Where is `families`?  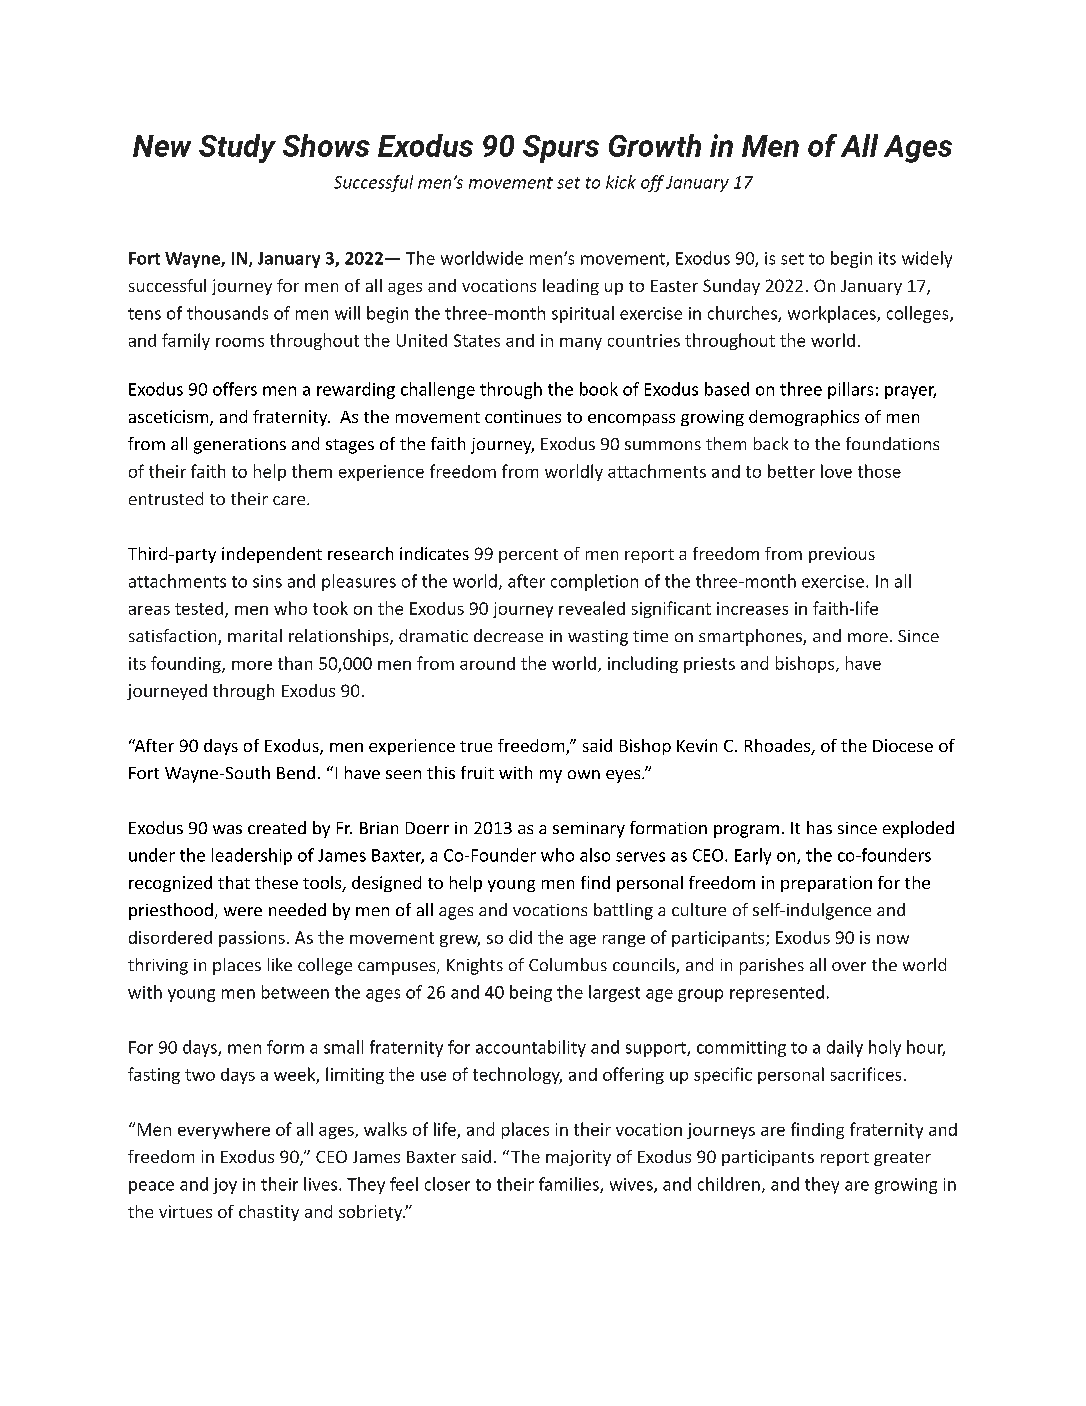 families is located at coordinates (570, 1185).
